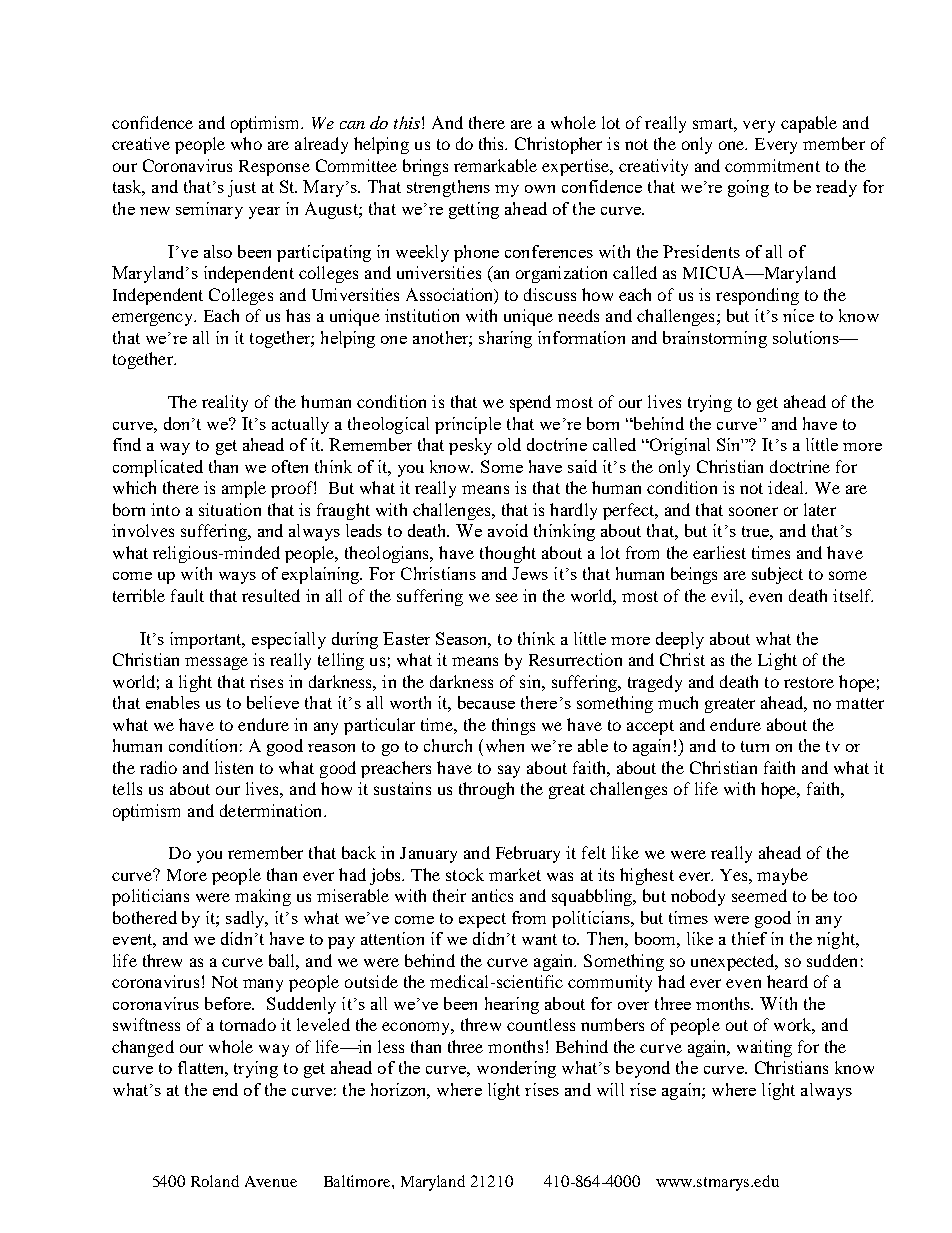 This screenshot has height=1233, width=952. What do you see at coordinates (508, 530) in the screenshot?
I see `avoid` at bounding box center [508, 530].
